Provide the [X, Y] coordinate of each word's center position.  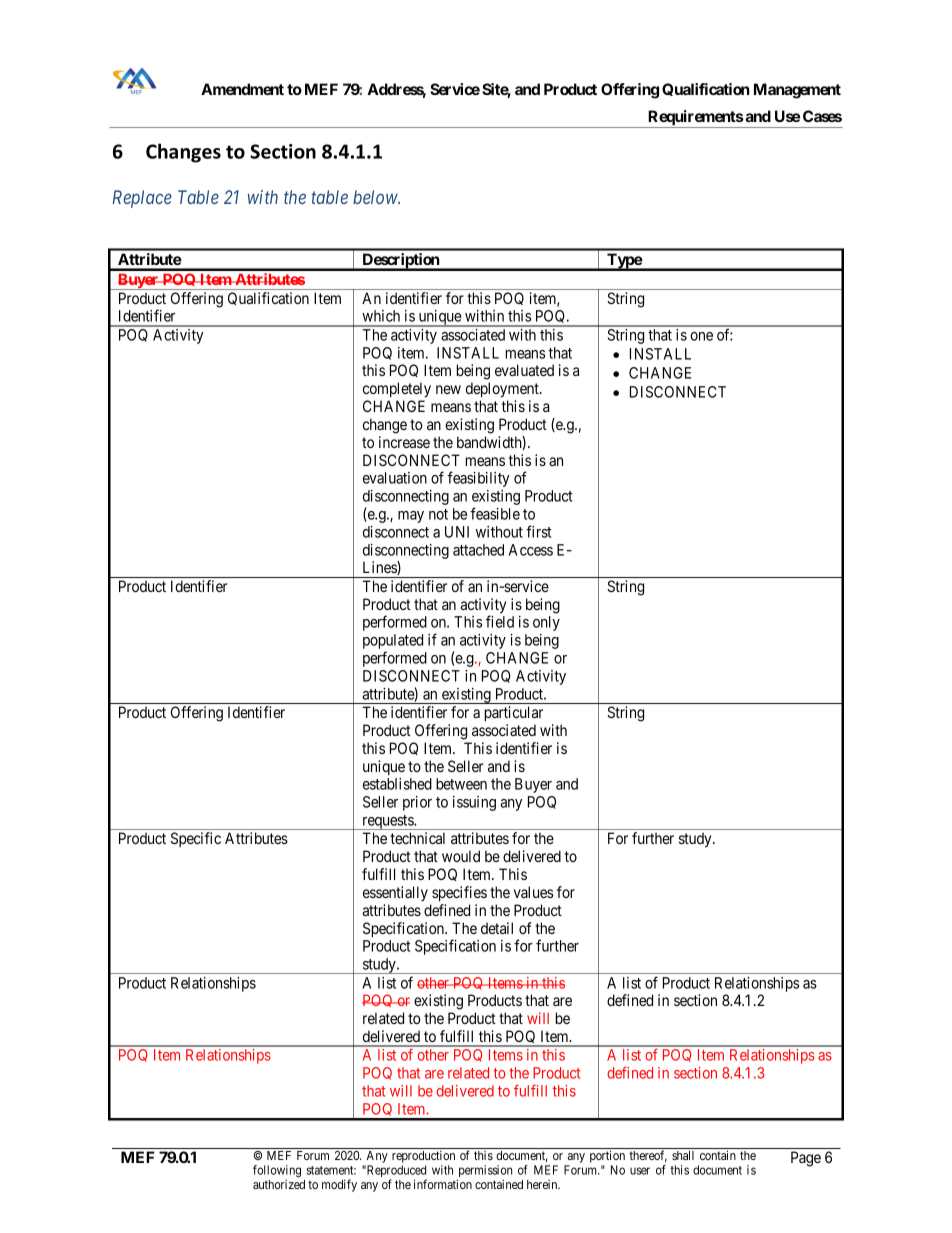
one [701, 336]
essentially [395, 893]
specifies [459, 893]
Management [797, 91]
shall [683, 1155]
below [376, 197]
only [546, 623]
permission [484, 1172]
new [448, 389]
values [533, 892]
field [500, 621]
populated [393, 643]
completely [397, 390]
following [277, 1171]
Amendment [242, 89]
